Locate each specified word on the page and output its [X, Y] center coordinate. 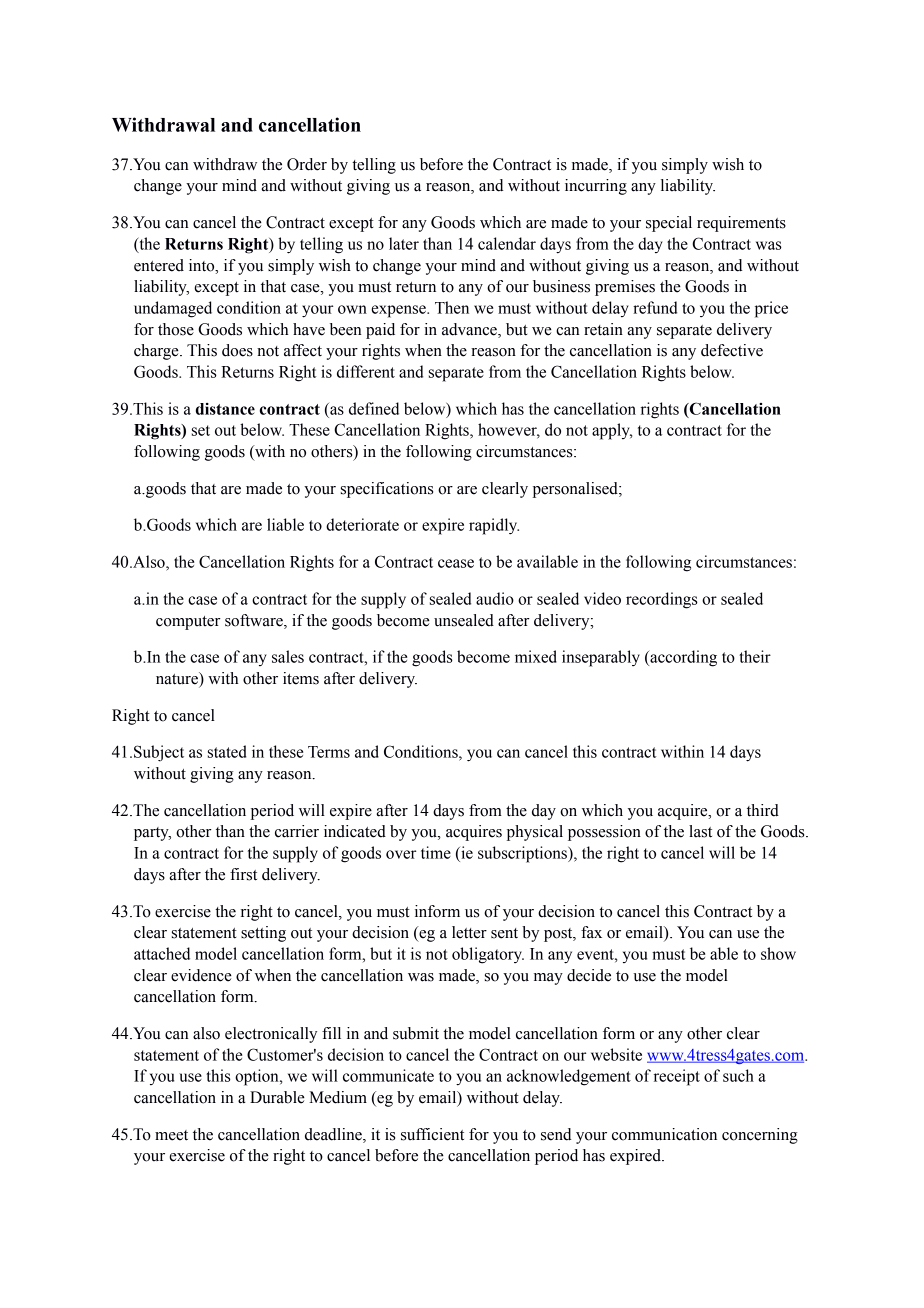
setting [263, 934]
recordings [662, 600]
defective [732, 350]
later [404, 243]
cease [456, 563]
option [258, 1077]
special [669, 224]
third [763, 810]
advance [470, 329]
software [255, 620]
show [778, 953]
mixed [536, 656]
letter [469, 932]
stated [227, 751]
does [237, 350]
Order [307, 164]
